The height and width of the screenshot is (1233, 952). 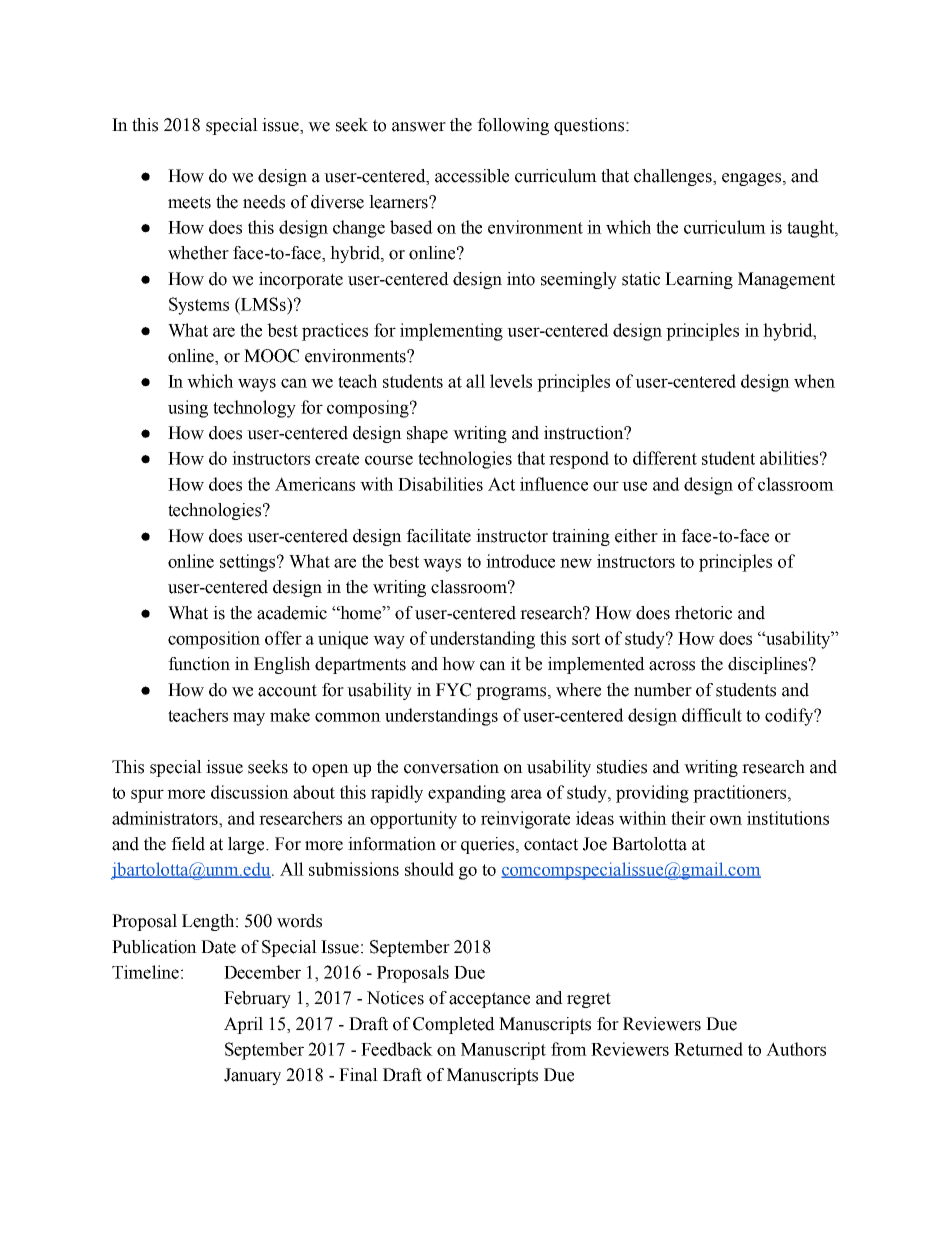 What do you see at coordinates (520, 561) in the screenshot?
I see `introduce` at bounding box center [520, 561].
